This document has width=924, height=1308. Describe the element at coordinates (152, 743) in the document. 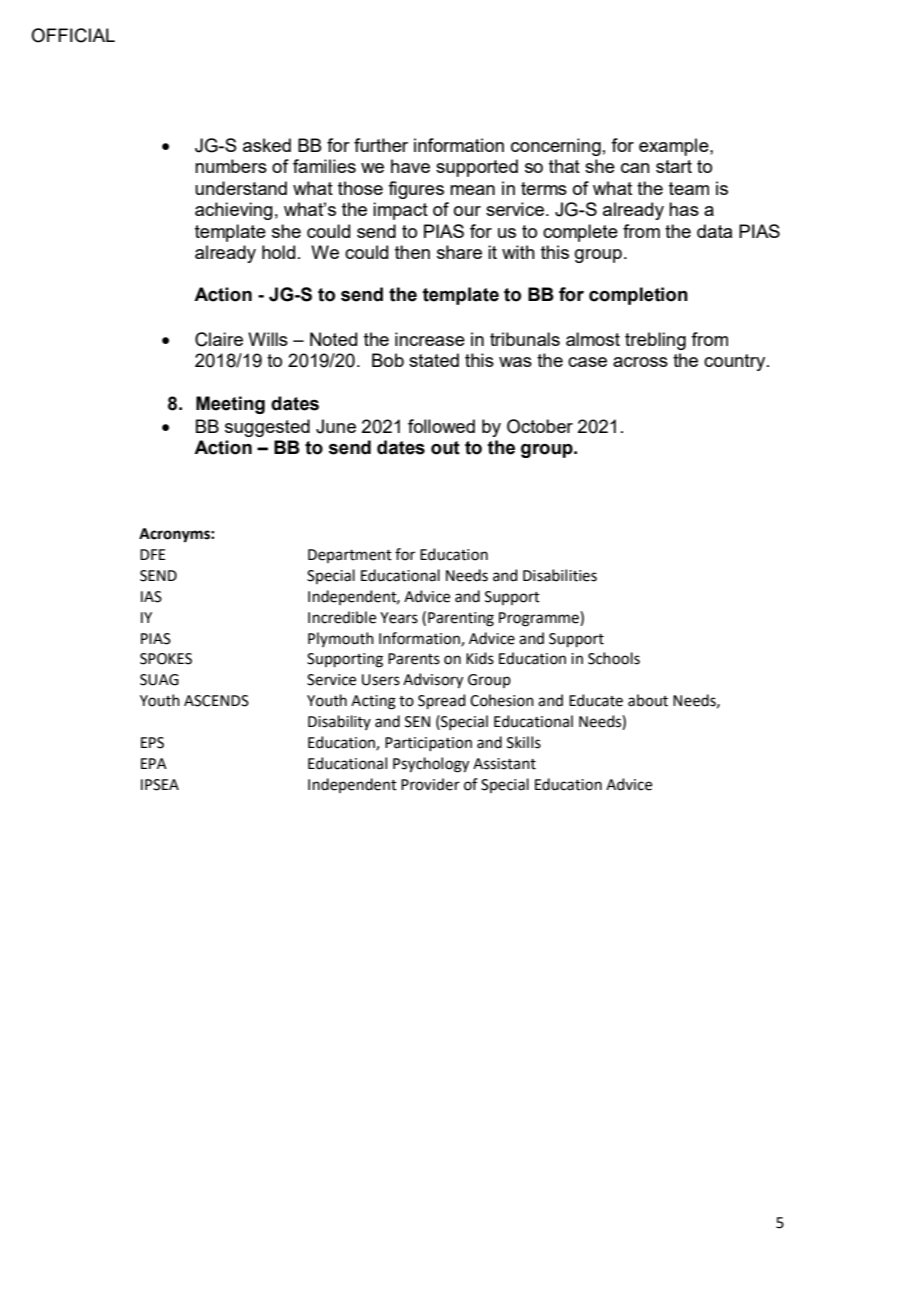

I see `EPS` at that location.
